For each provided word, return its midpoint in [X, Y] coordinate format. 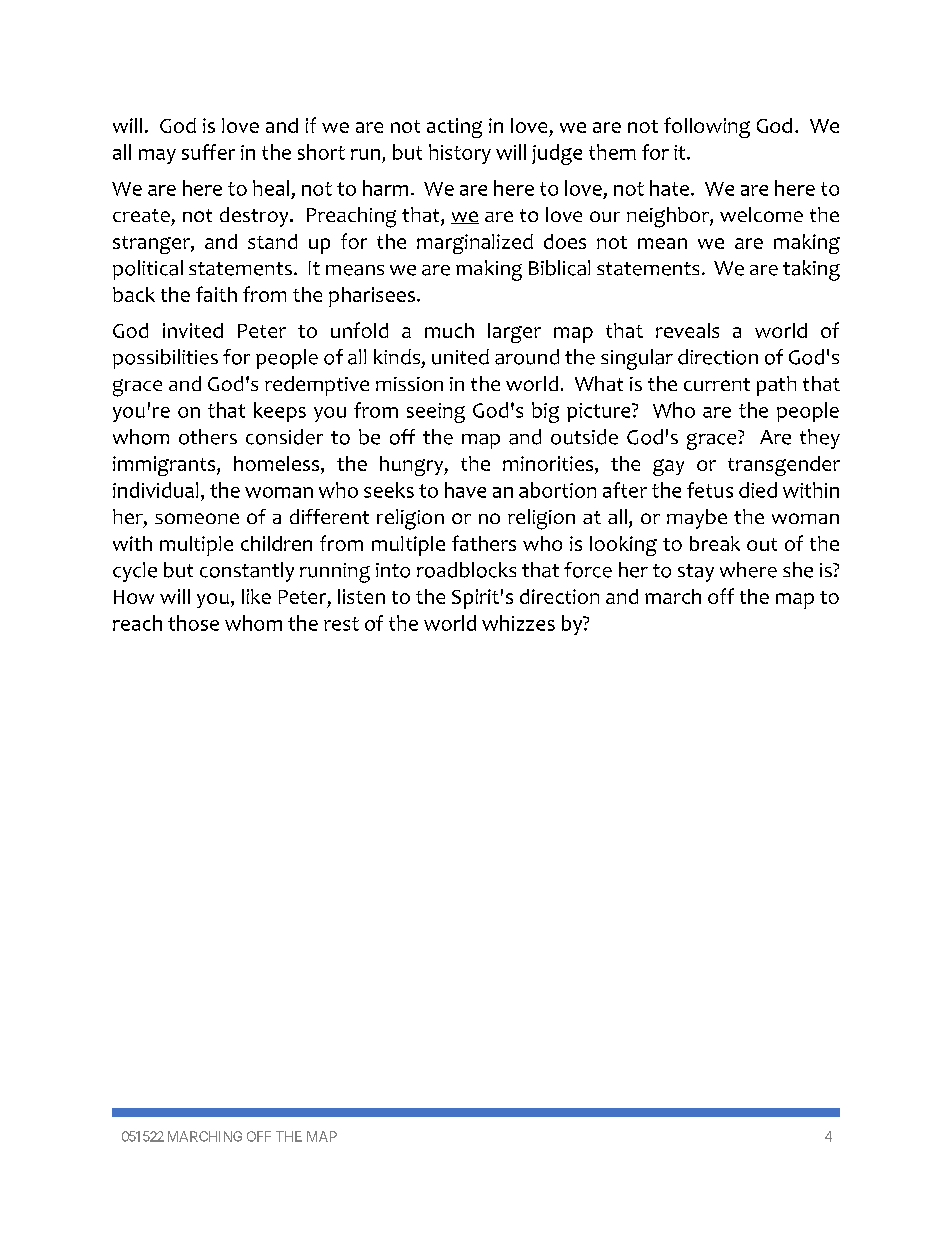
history [460, 154]
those [193, 623]
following [707, 127]
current [717, 384]
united [460, 357]
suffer [208, 152]
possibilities [165, 359]
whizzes [518, 623]
